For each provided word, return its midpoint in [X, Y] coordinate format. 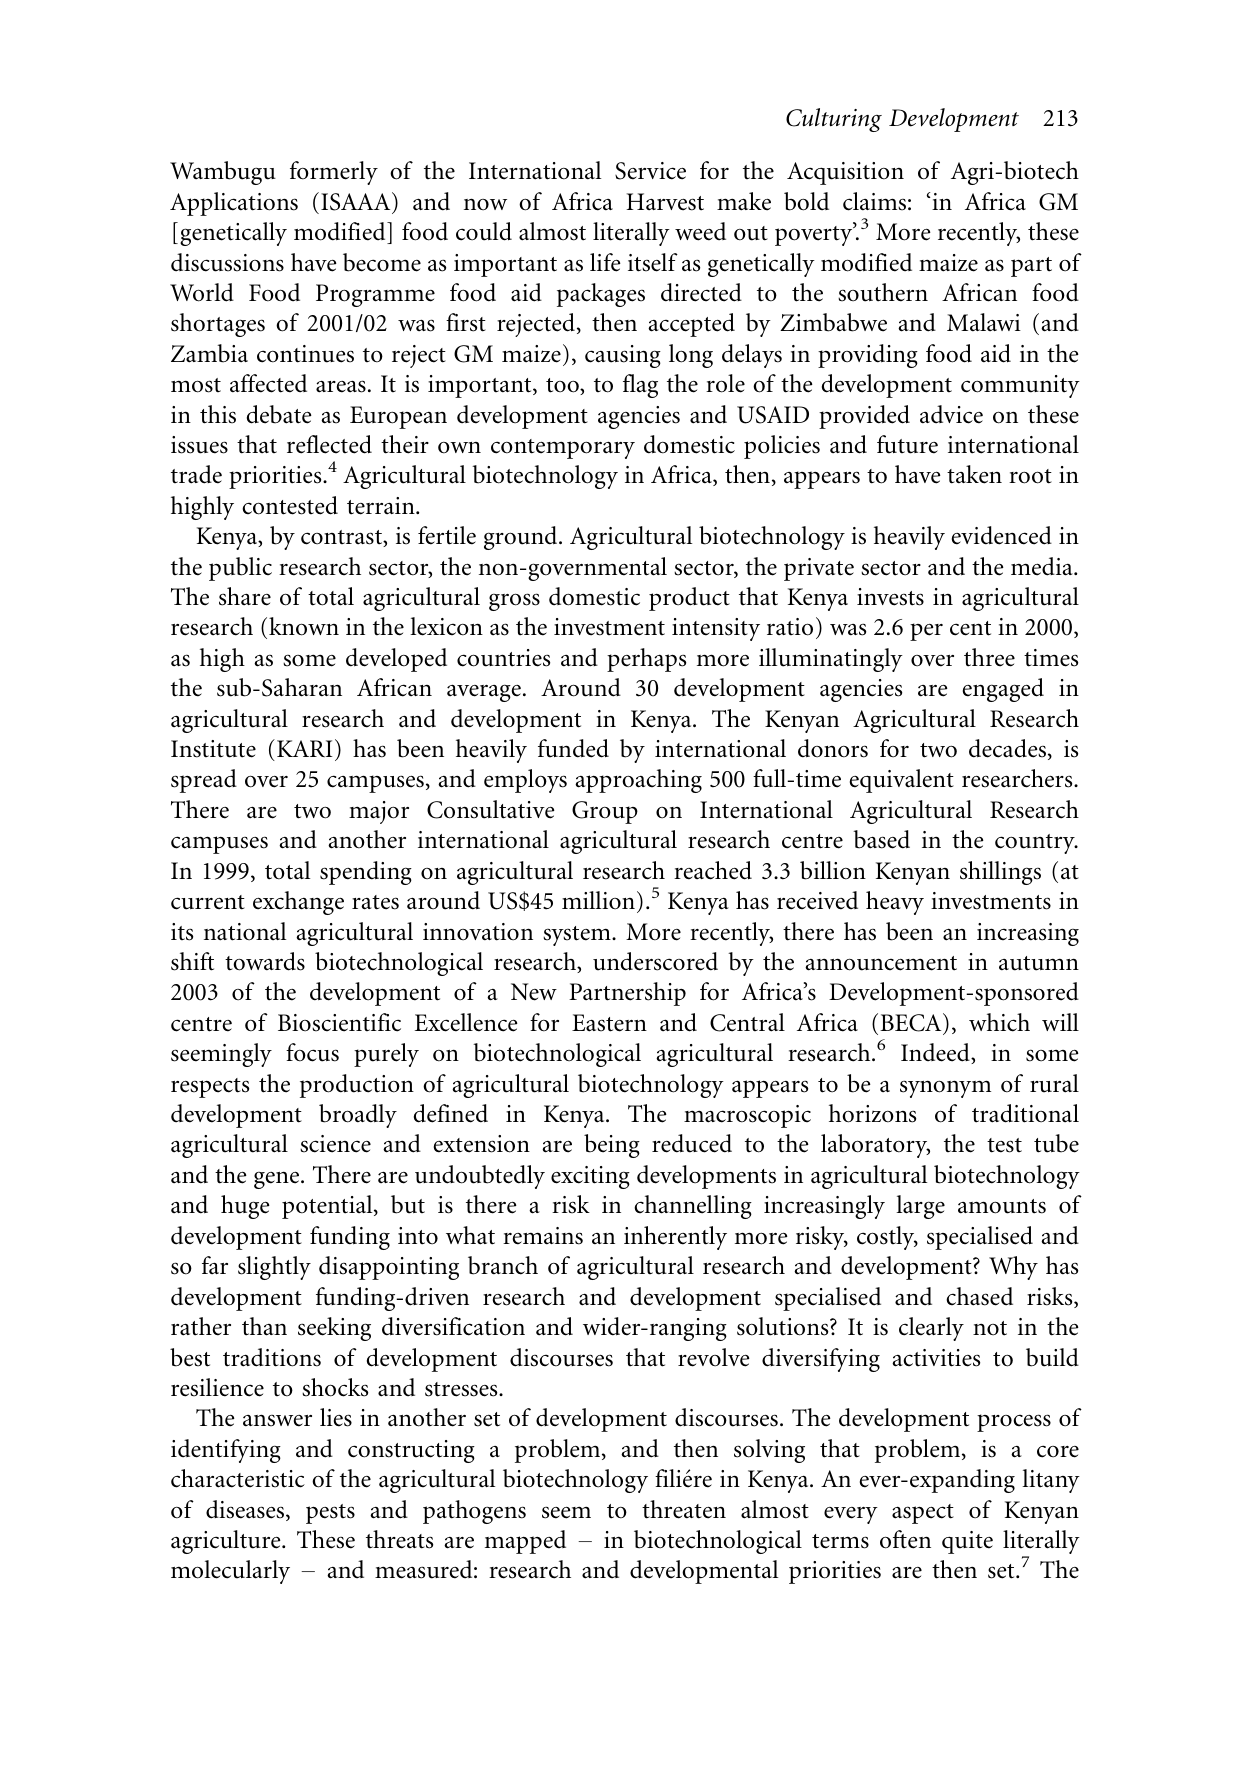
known [304, 626]
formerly [334, 173]
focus [312, 1052]
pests [330, 1514]
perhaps [646, 660]
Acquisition [845, 173]
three [989, 657]
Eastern [609, 1023]
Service [650, 171]
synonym [945, 1089]
